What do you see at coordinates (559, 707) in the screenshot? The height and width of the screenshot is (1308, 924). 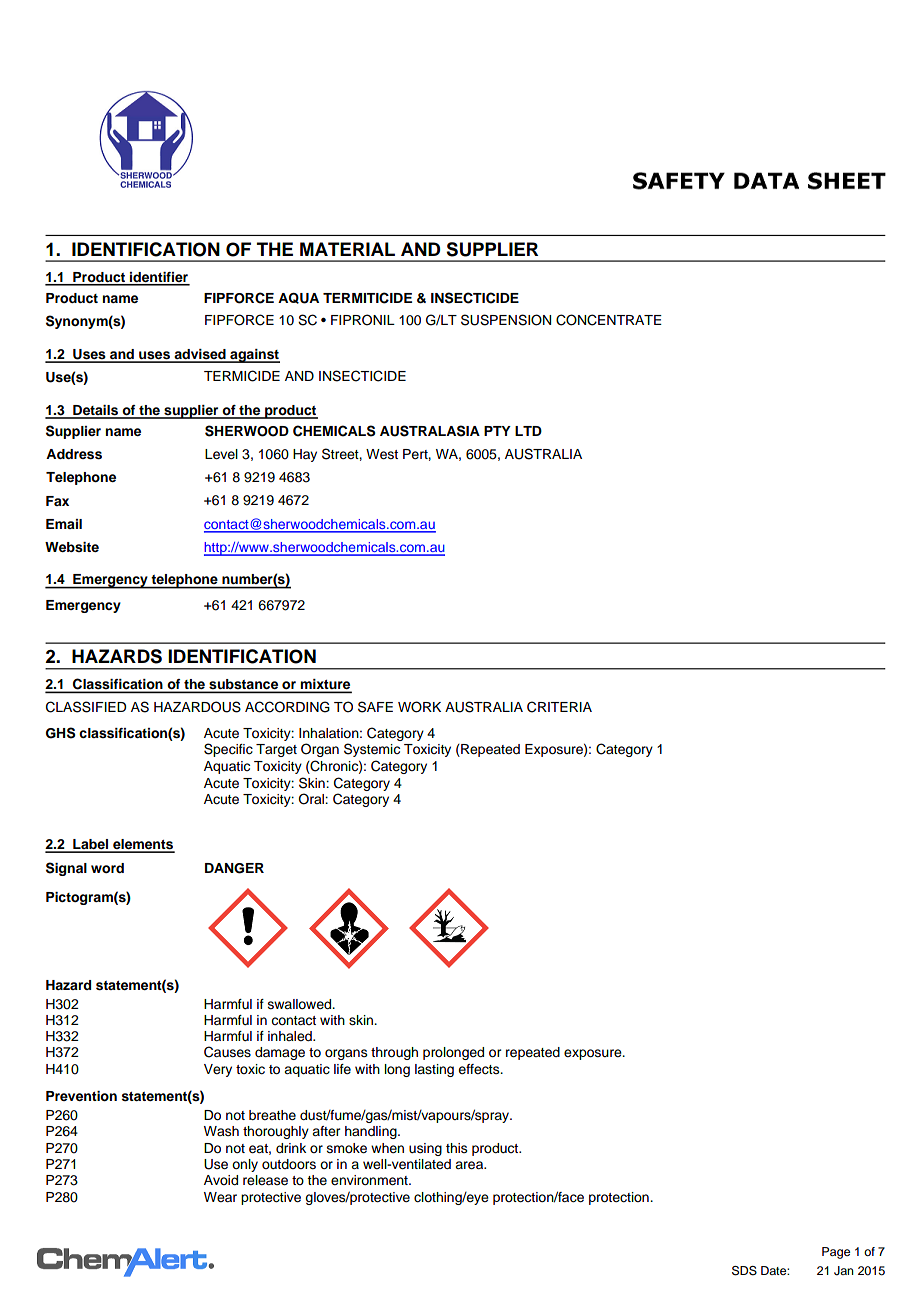 I see `CRITERIA` at bounding box center [559, 707].
